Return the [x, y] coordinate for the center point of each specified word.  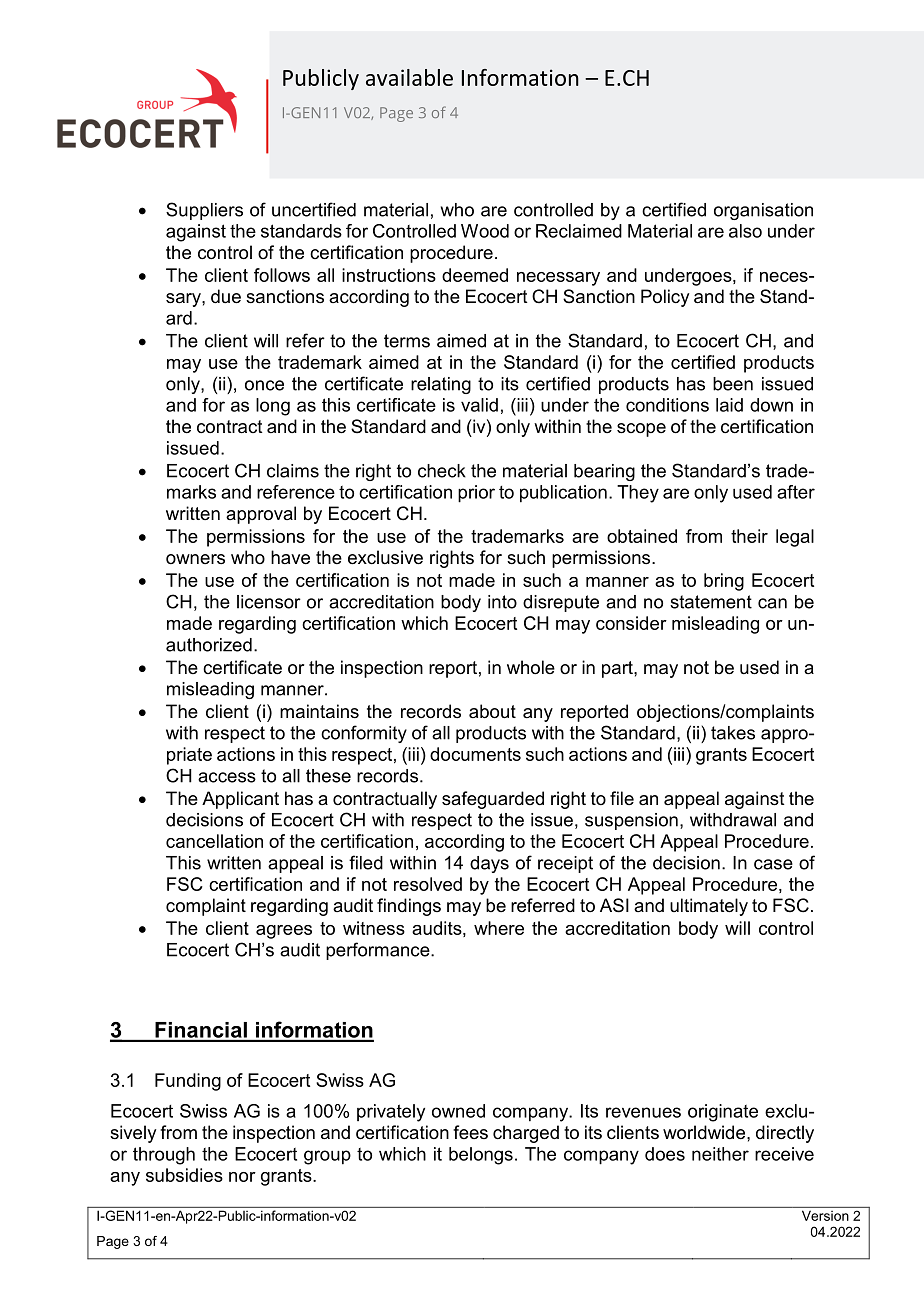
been [733, 384]
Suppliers [204, 211]
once [264, 385]
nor [242, 1177]
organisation [763, 211]
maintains [319, 711]
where [499, 928]
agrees [284, 932]
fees [470, 1132]
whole [531, 667]
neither [720, 1154]
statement [711, 602]
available [409, 77]
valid [479, 405]
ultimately [709, 907]
